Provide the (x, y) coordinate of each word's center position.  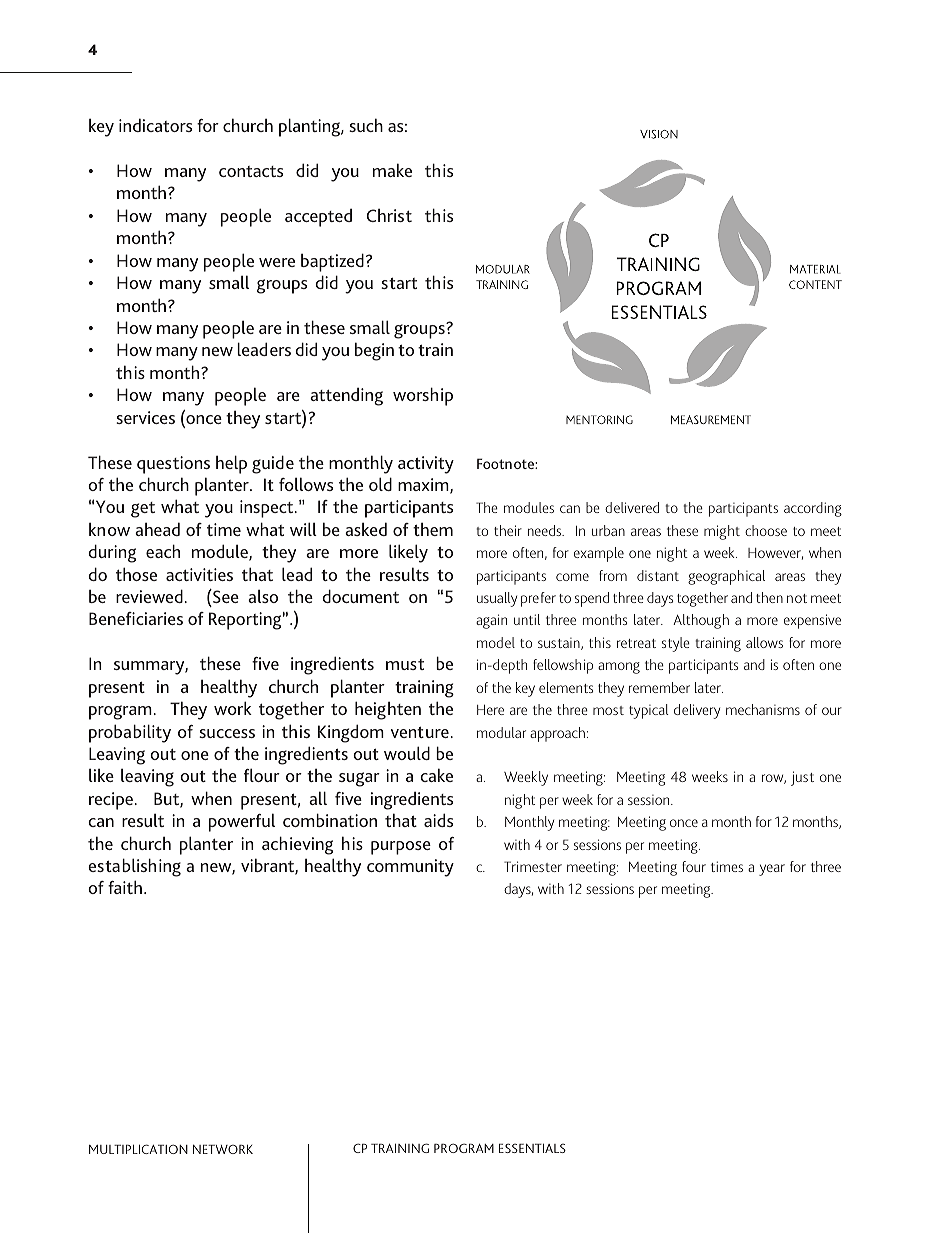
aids (438, 820)
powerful (242, 822)
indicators (155, 125)
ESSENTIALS (532, 1148)
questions (173, 465)
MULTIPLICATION (138, 1149)
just (802, 778)
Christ (389, 215)
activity (426, 465)
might (722, 532)
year (772, 870)
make (392, 170)
